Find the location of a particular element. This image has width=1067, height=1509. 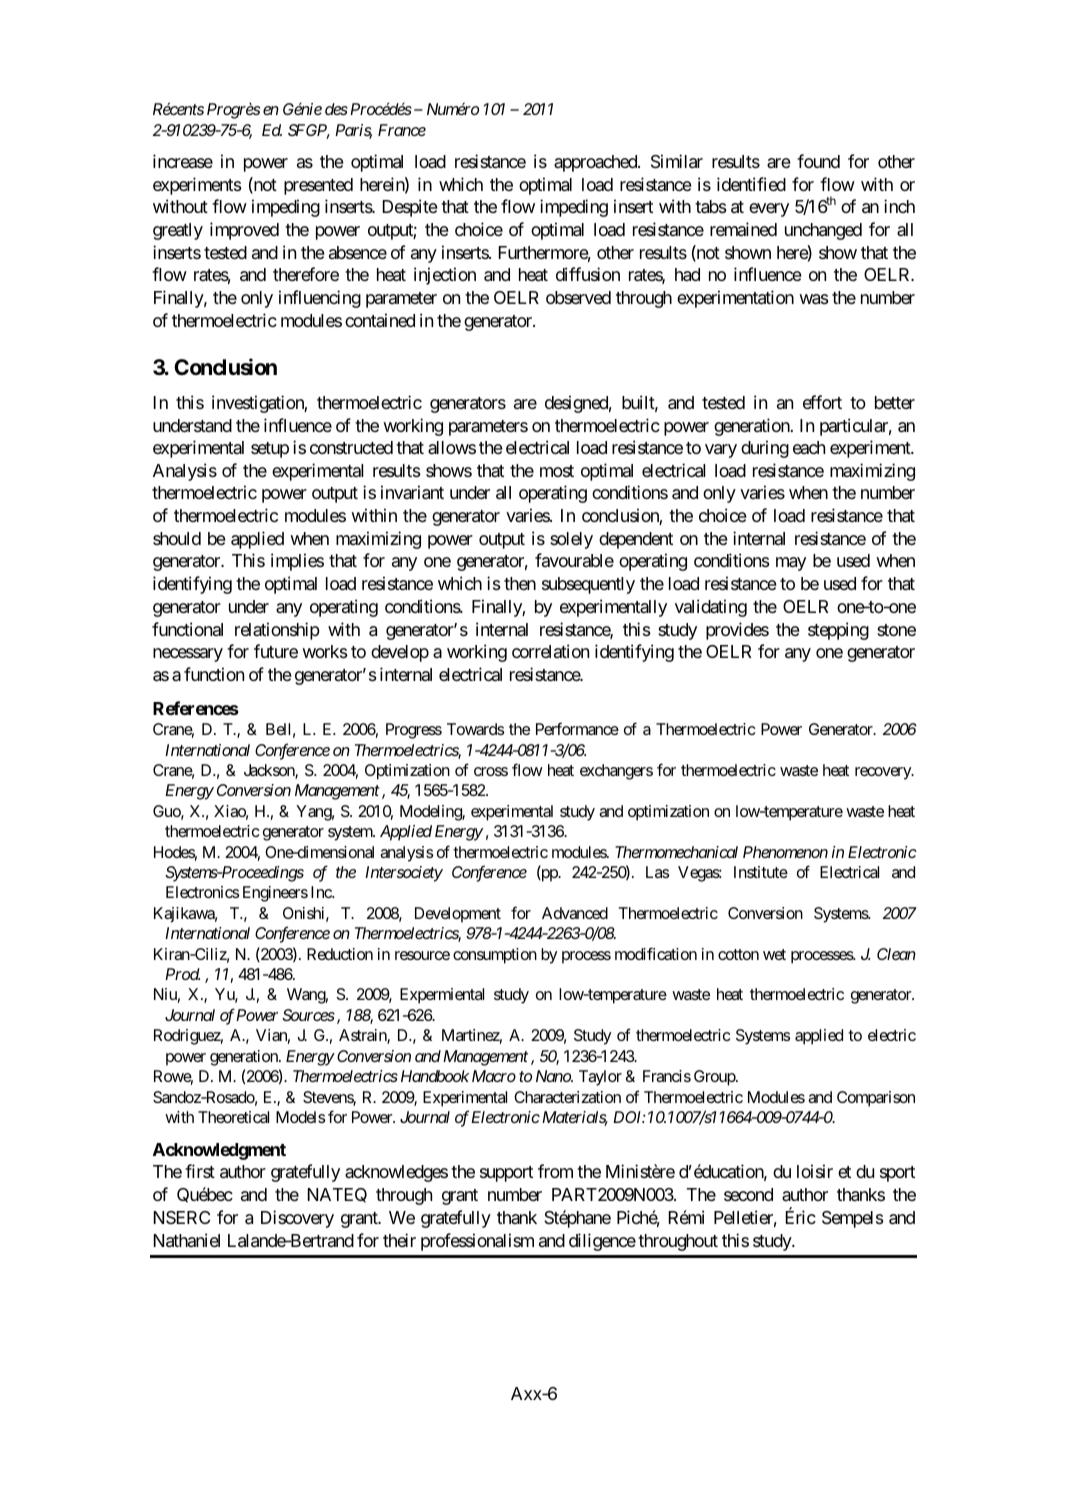

found is located at coordinates (818, 161).
